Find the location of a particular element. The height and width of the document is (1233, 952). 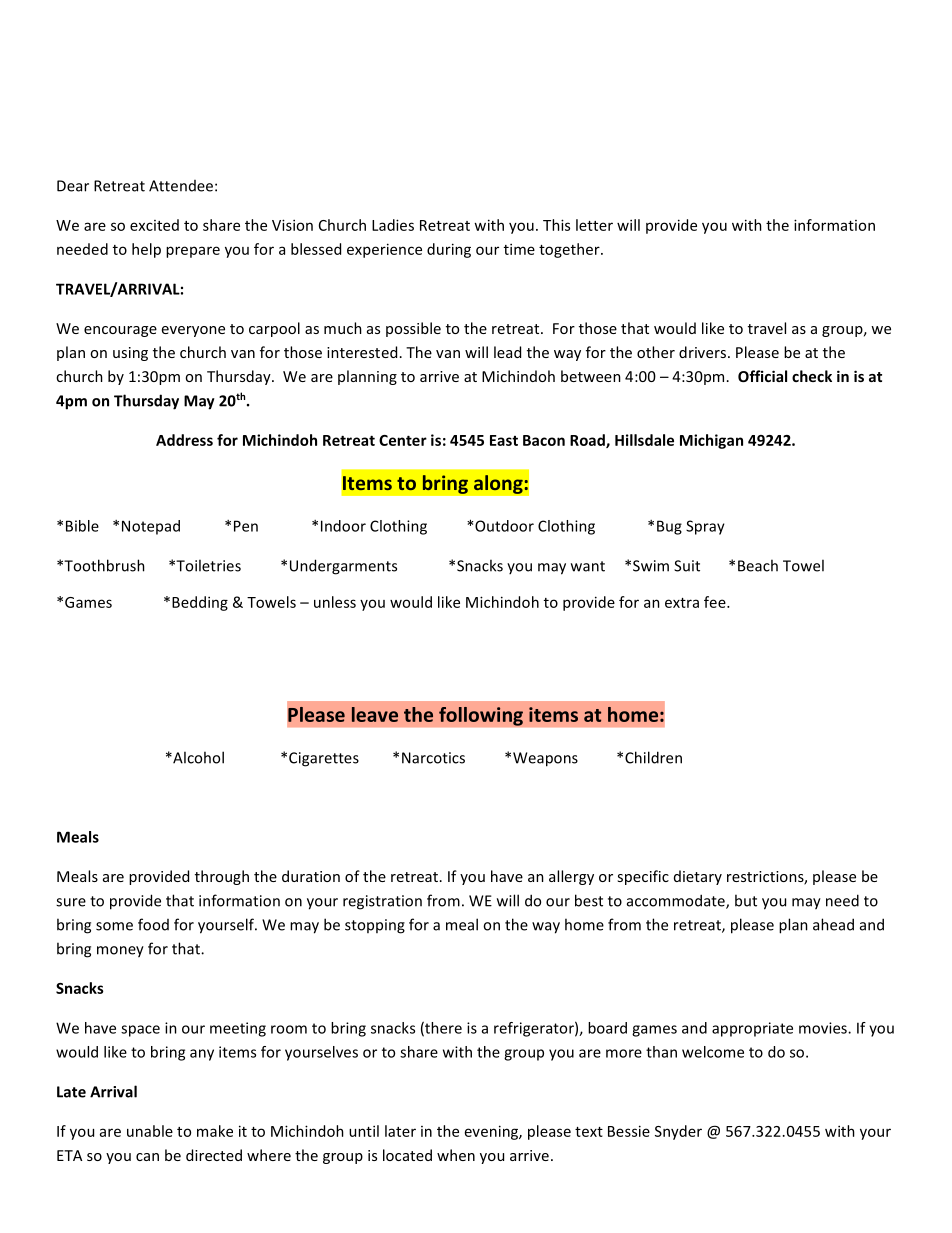

excited is located at coordinates (154, 225).
